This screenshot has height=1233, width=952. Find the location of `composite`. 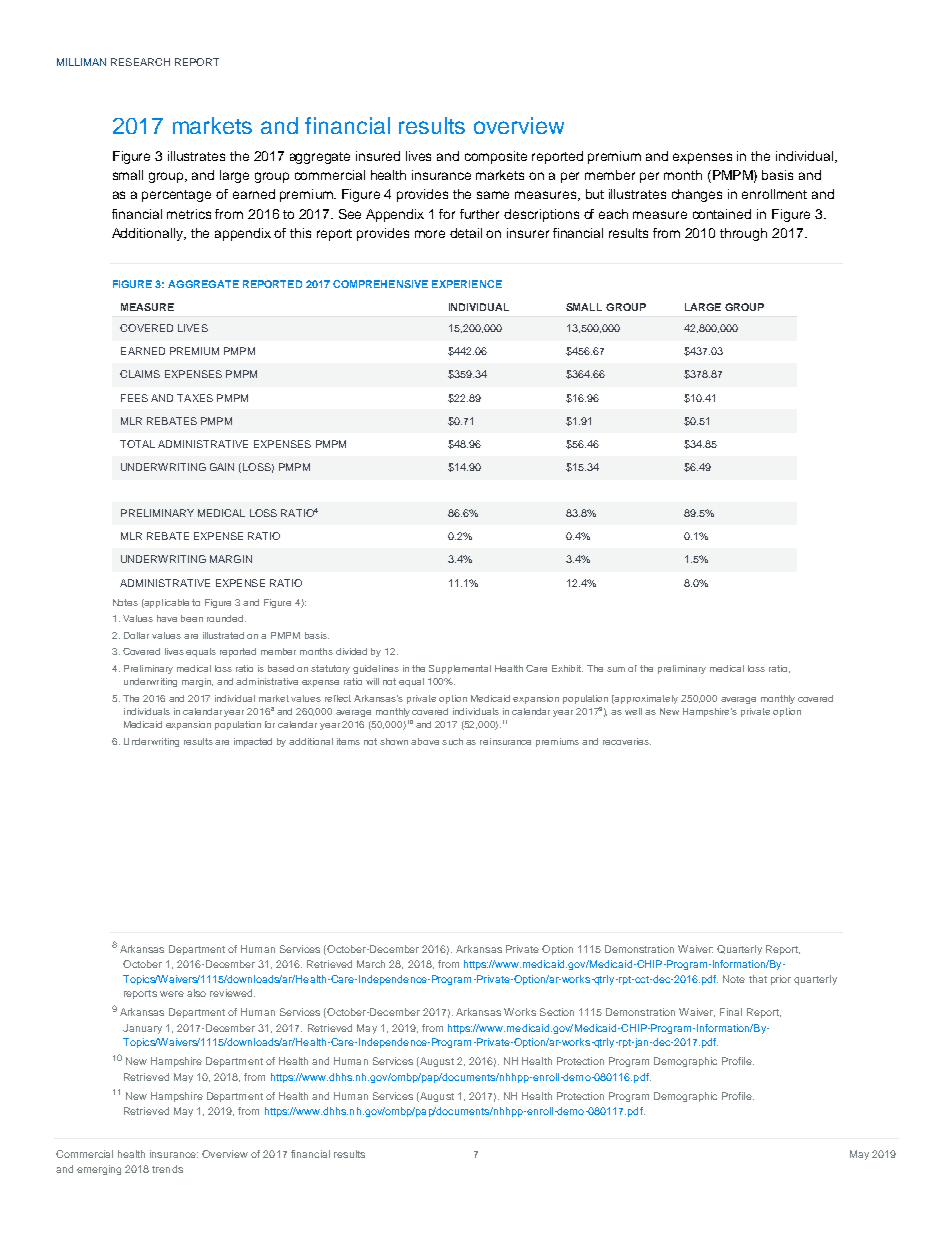

composite is located at coordinates (496, 157).
